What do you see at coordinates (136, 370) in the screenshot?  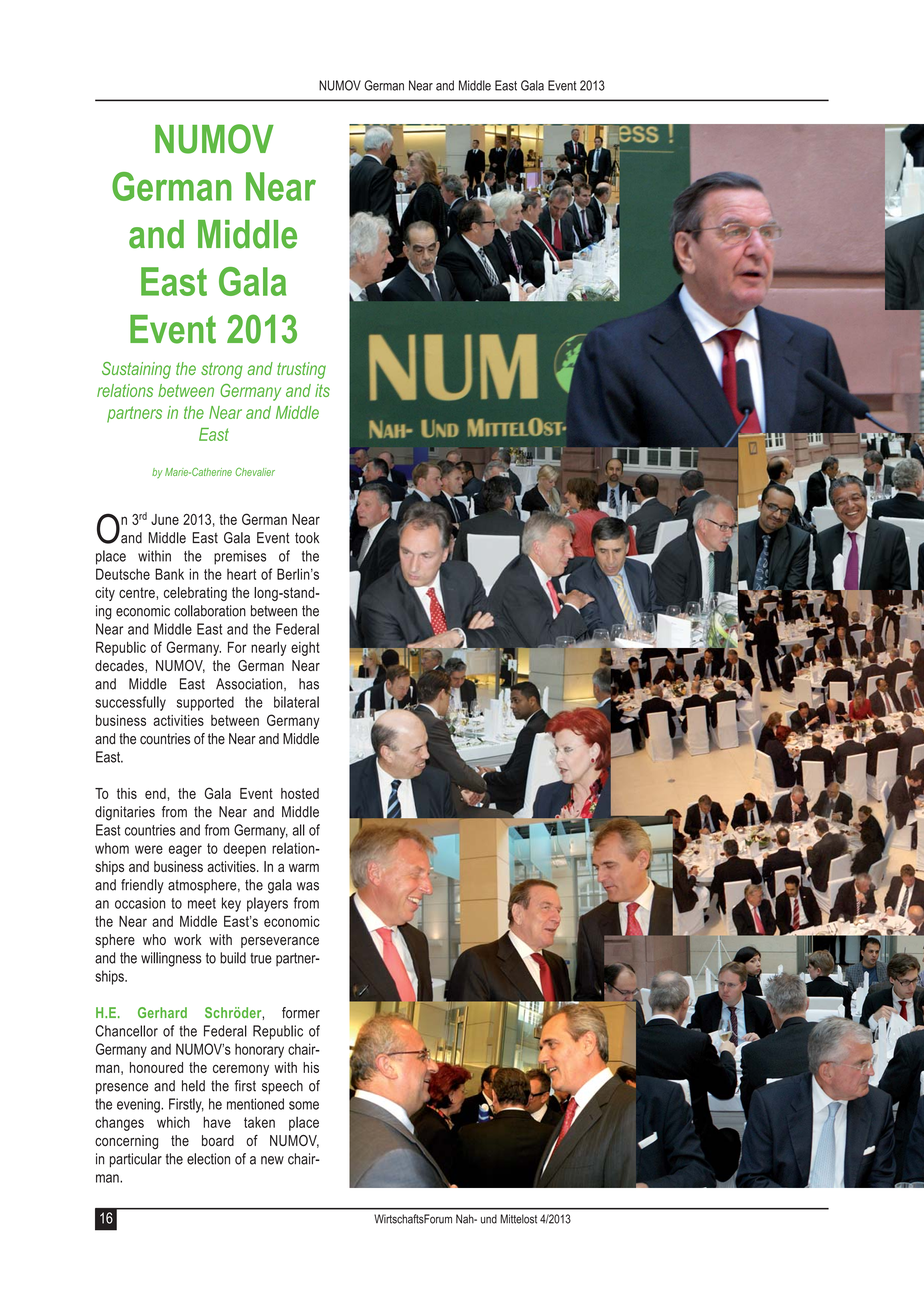 I see `Sustaining` at bounding box center [136, 370].
